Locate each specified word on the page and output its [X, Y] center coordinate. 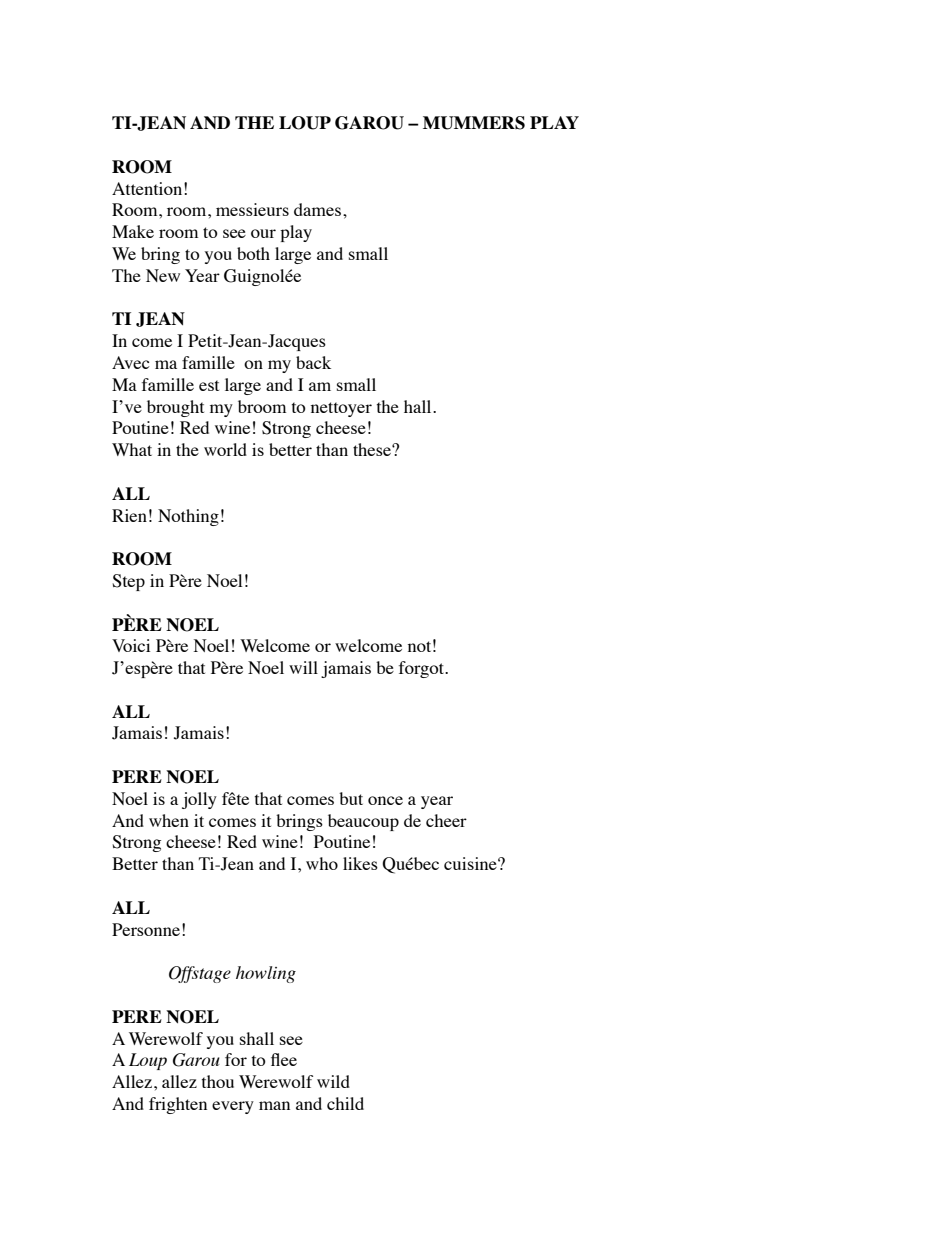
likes [360, 863]
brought [175, 408]
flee [284, 1059]
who [322, 863]
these [373, 449]
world [225, 449]
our [263, 233]
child [345, 1103]
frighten [178, 1105]
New [163, 275]
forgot [422, 669]
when [169, 820]
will [303, 667]
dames [317, 209]
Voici [131, 645]
